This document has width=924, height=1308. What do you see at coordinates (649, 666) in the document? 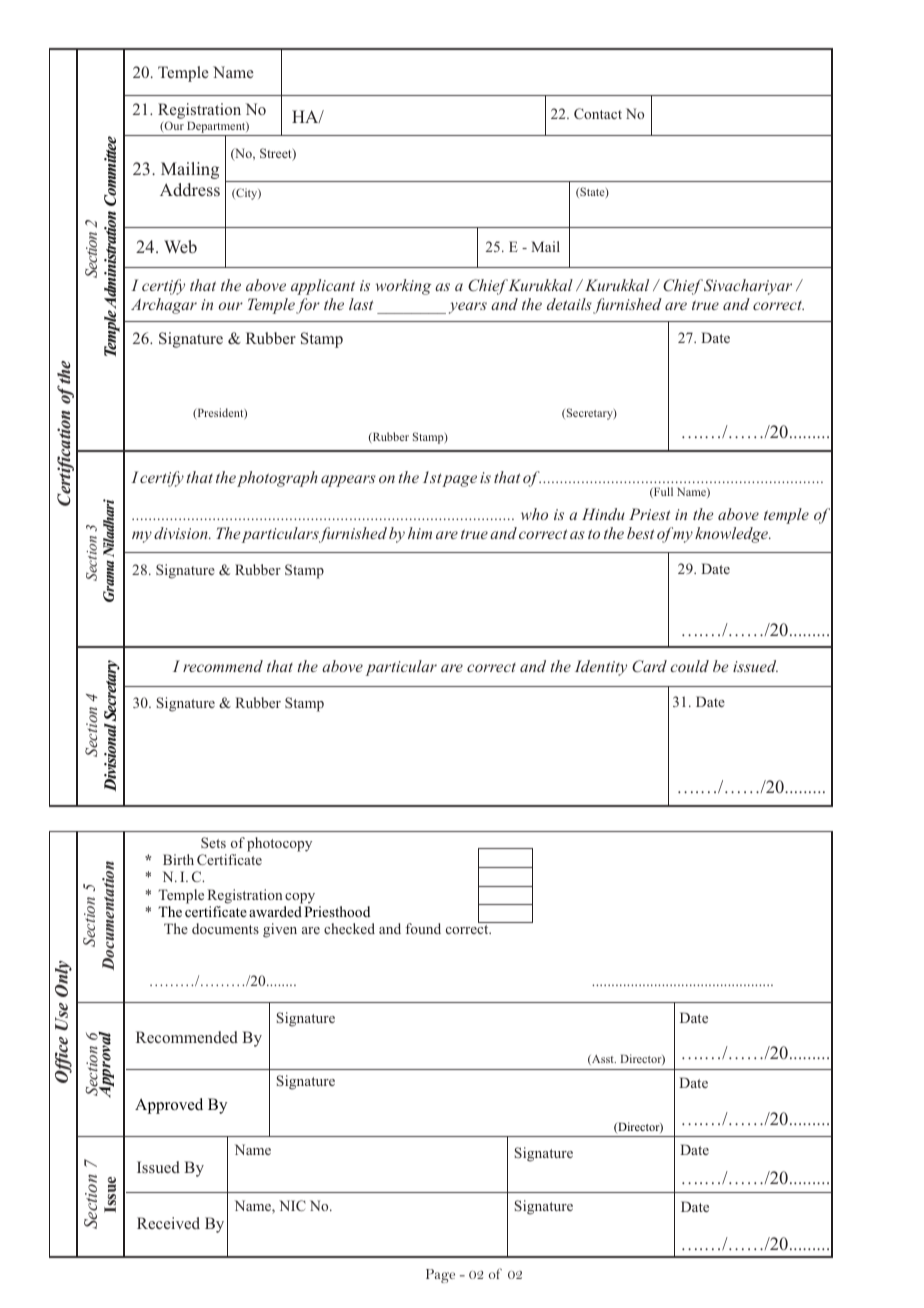
I see `Card` at bounding box center [649, 666].
